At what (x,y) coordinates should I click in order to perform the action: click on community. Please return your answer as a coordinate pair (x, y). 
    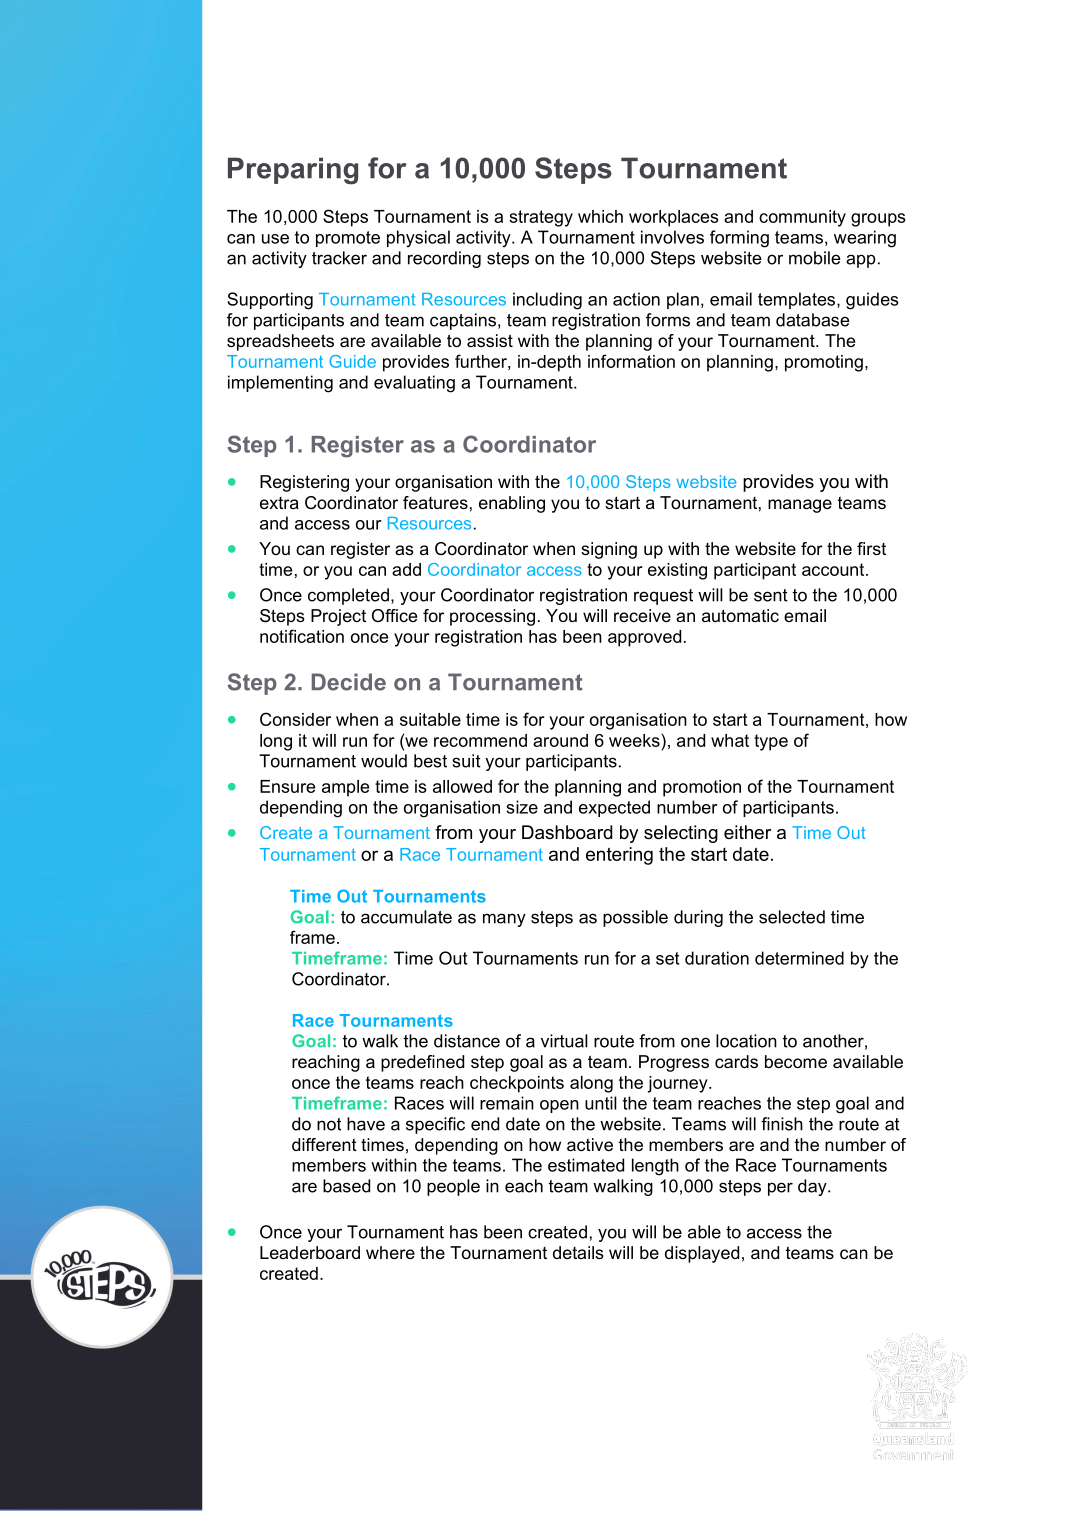
    Looking at the image, I should click on (802, 218).
